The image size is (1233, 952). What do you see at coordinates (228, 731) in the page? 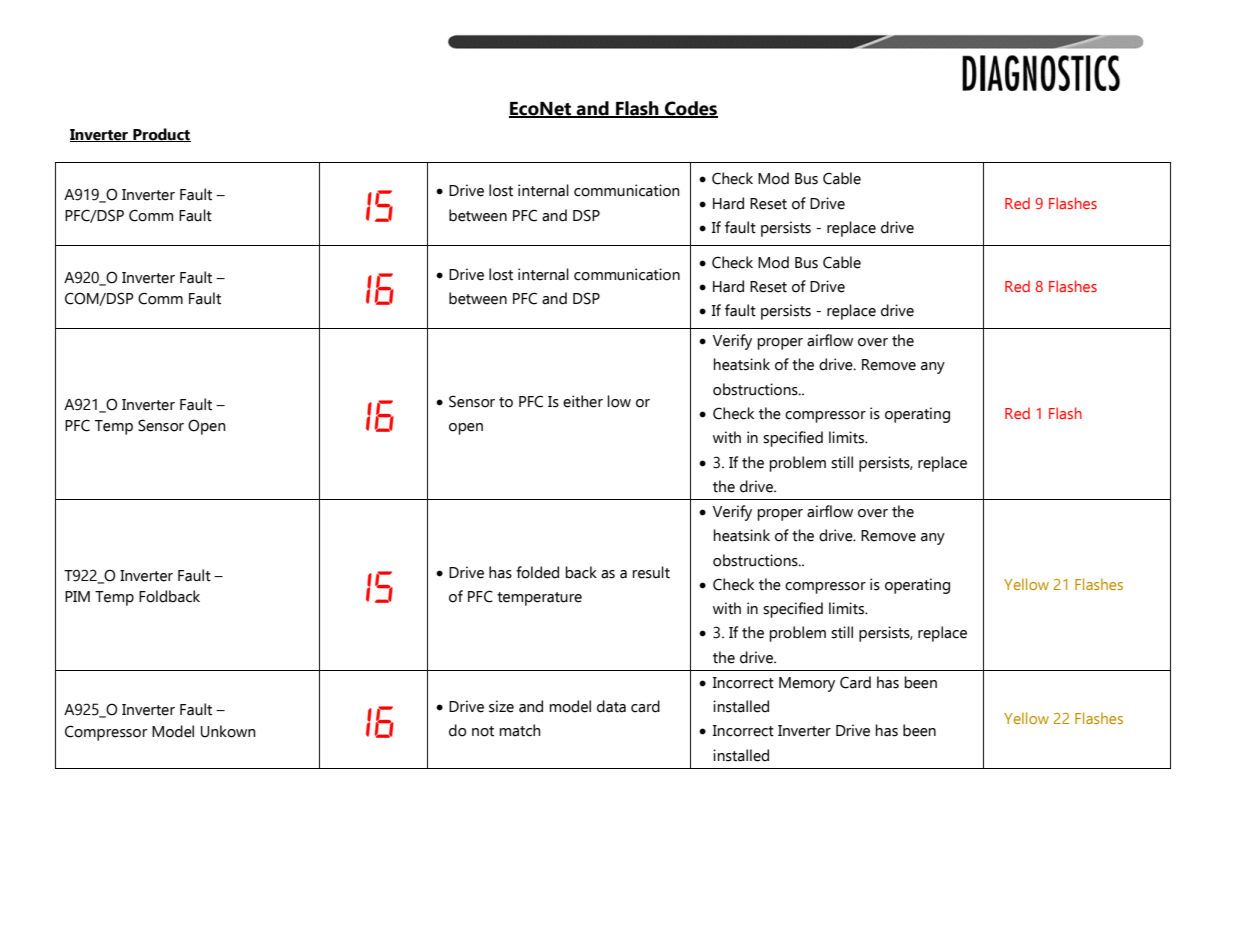
I see `Unkown` at bounding box center [228, 731].
